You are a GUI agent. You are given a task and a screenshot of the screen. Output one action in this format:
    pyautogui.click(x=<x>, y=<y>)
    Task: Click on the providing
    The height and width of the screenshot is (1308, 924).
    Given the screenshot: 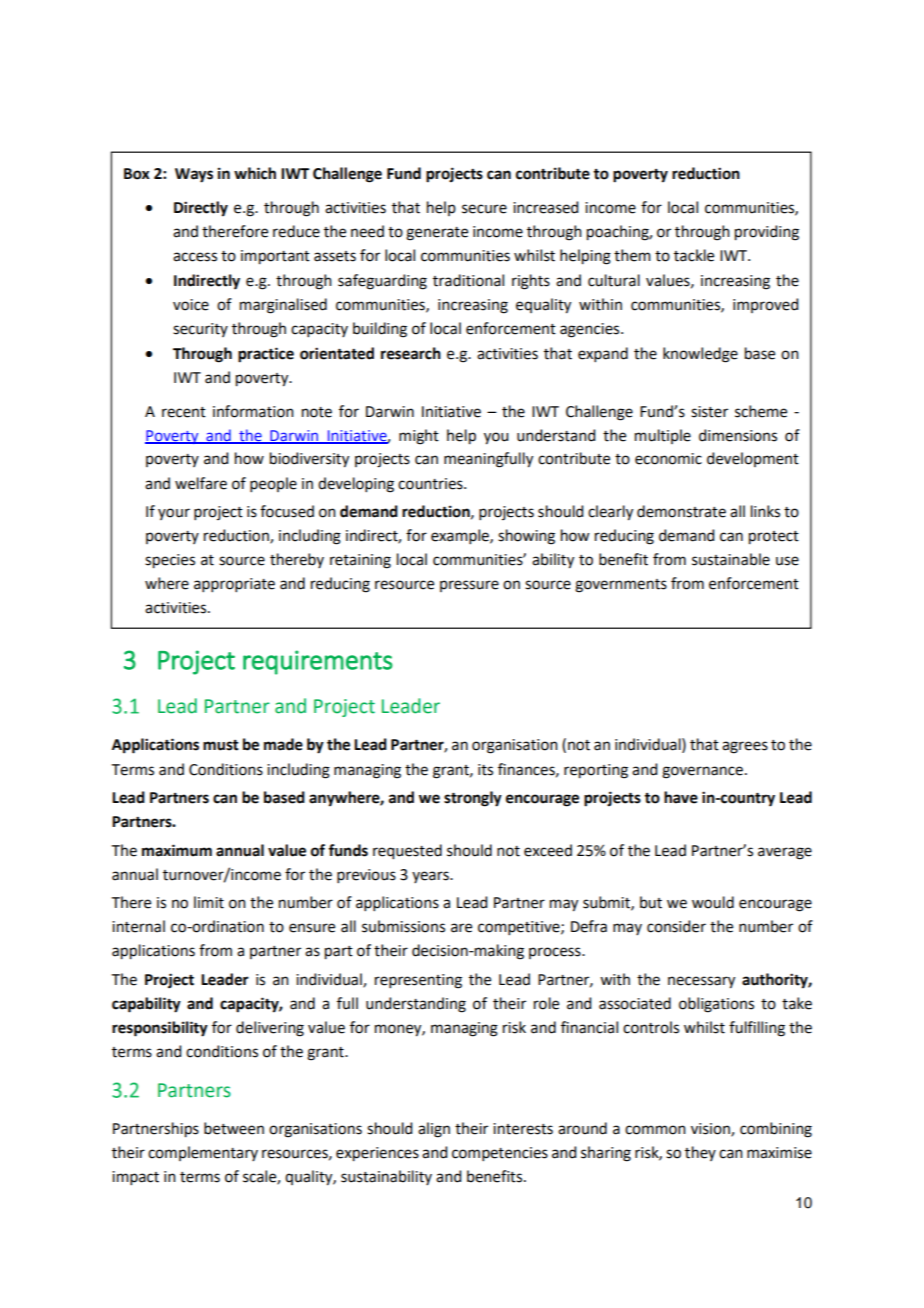 What is the action you would take?
    pyautogui.click(x=767, y=233)
